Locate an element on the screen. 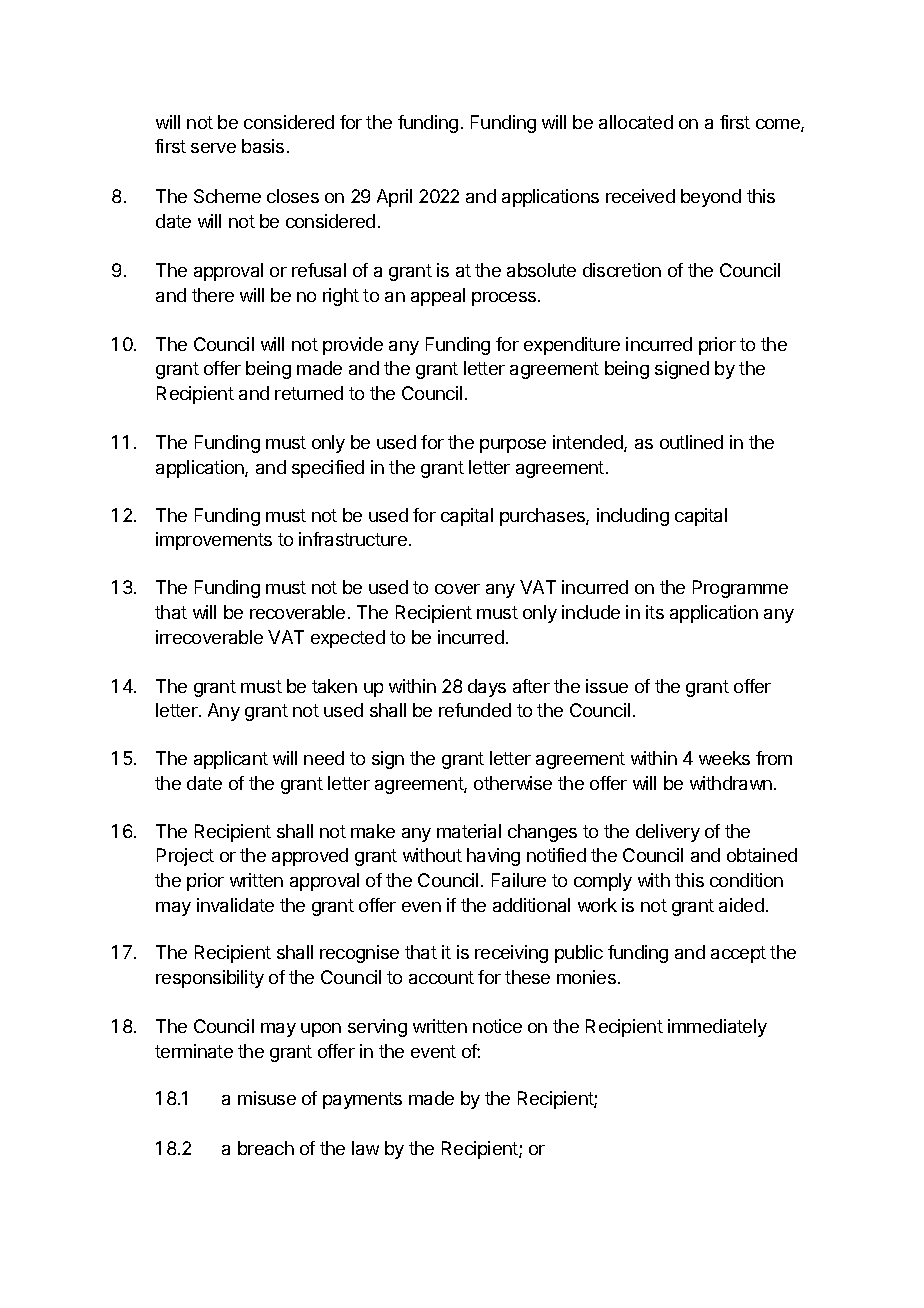 The height and width of the screenshot is (1308, 924). beyond is located at coordinates (711, 198).
